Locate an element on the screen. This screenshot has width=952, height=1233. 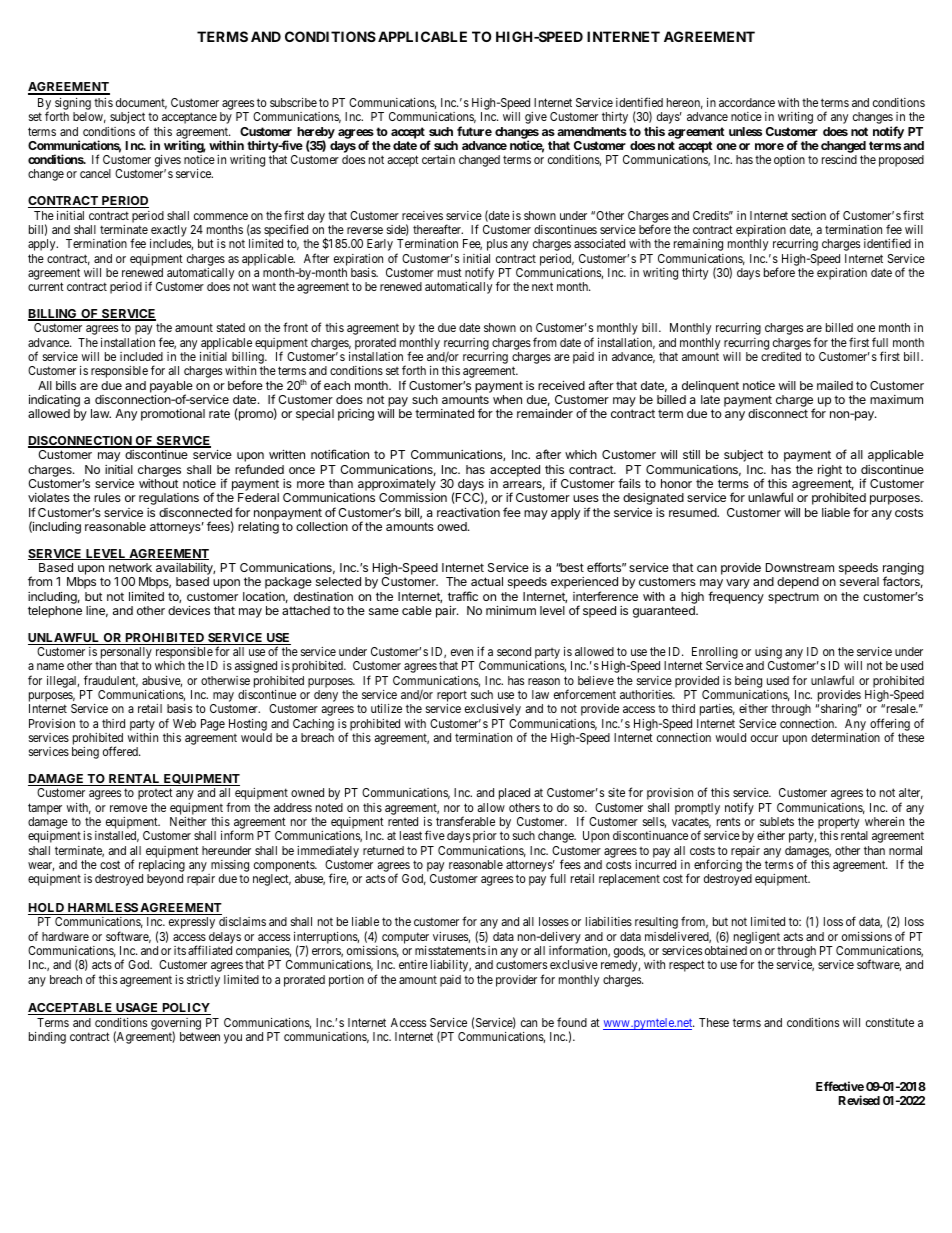
document is located at coordinates (141, 103).
